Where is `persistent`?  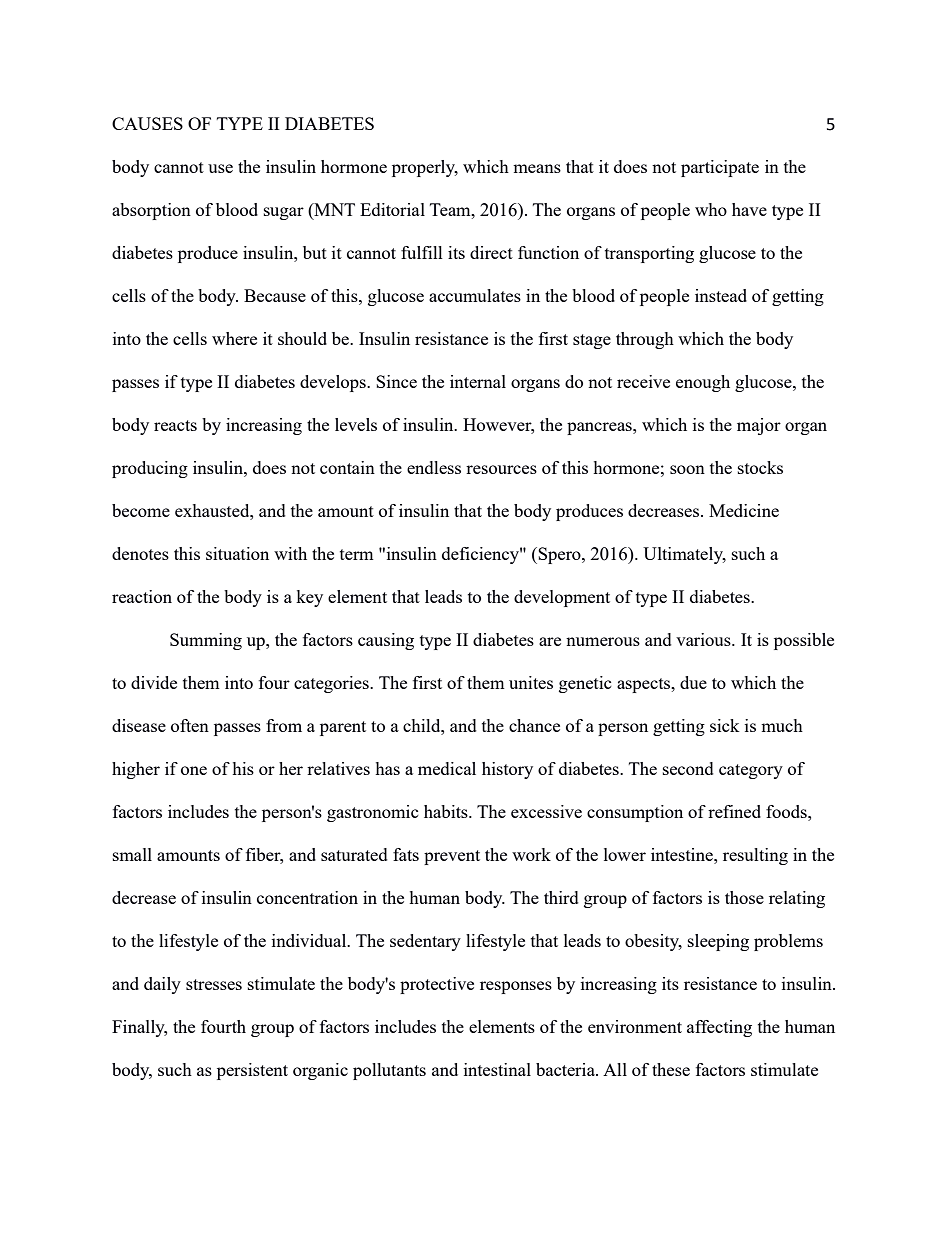 persistent is located at coordinates (252, 1071).
